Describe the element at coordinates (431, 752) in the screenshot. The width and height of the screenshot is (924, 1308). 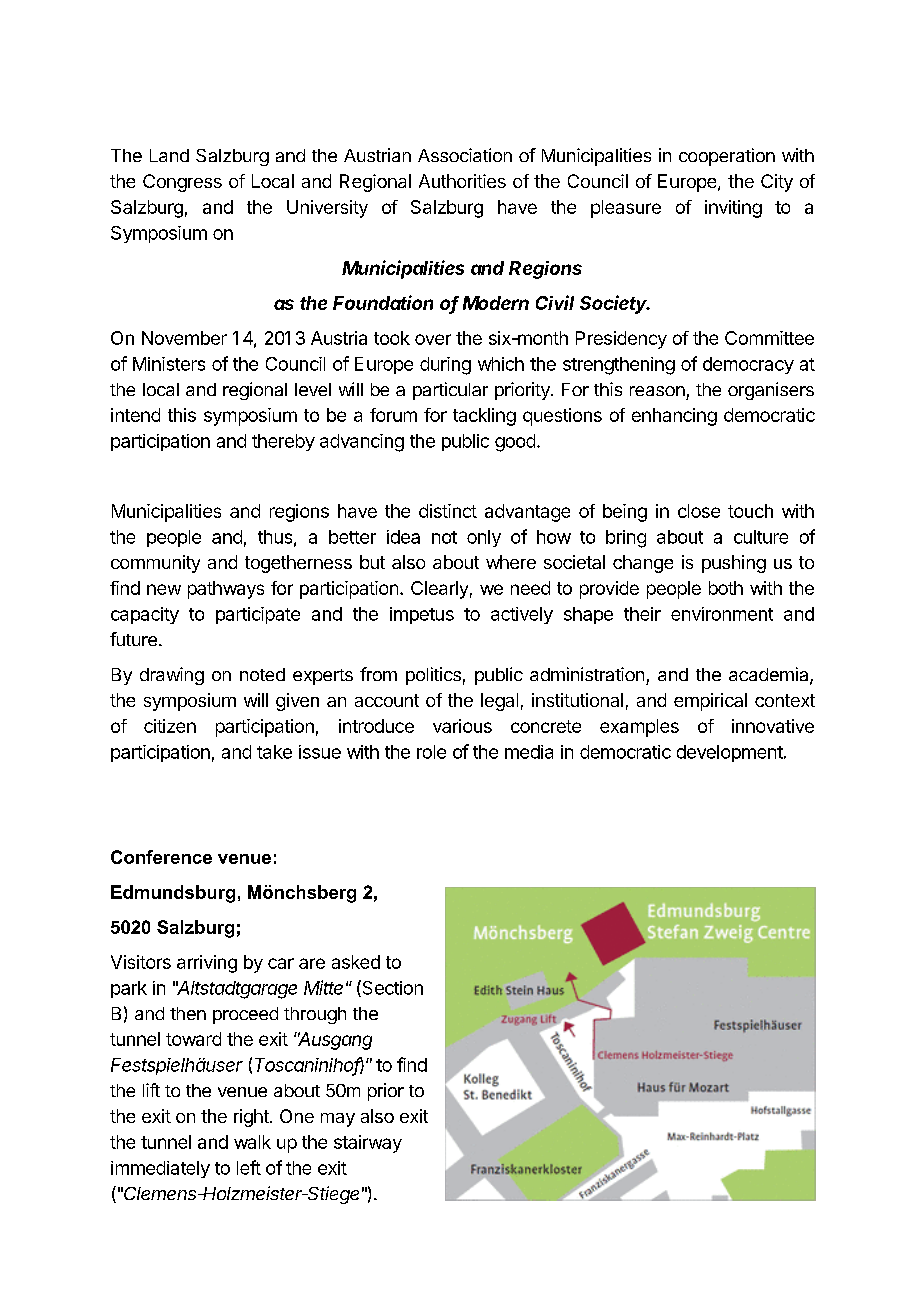
I see `role` at that location.
